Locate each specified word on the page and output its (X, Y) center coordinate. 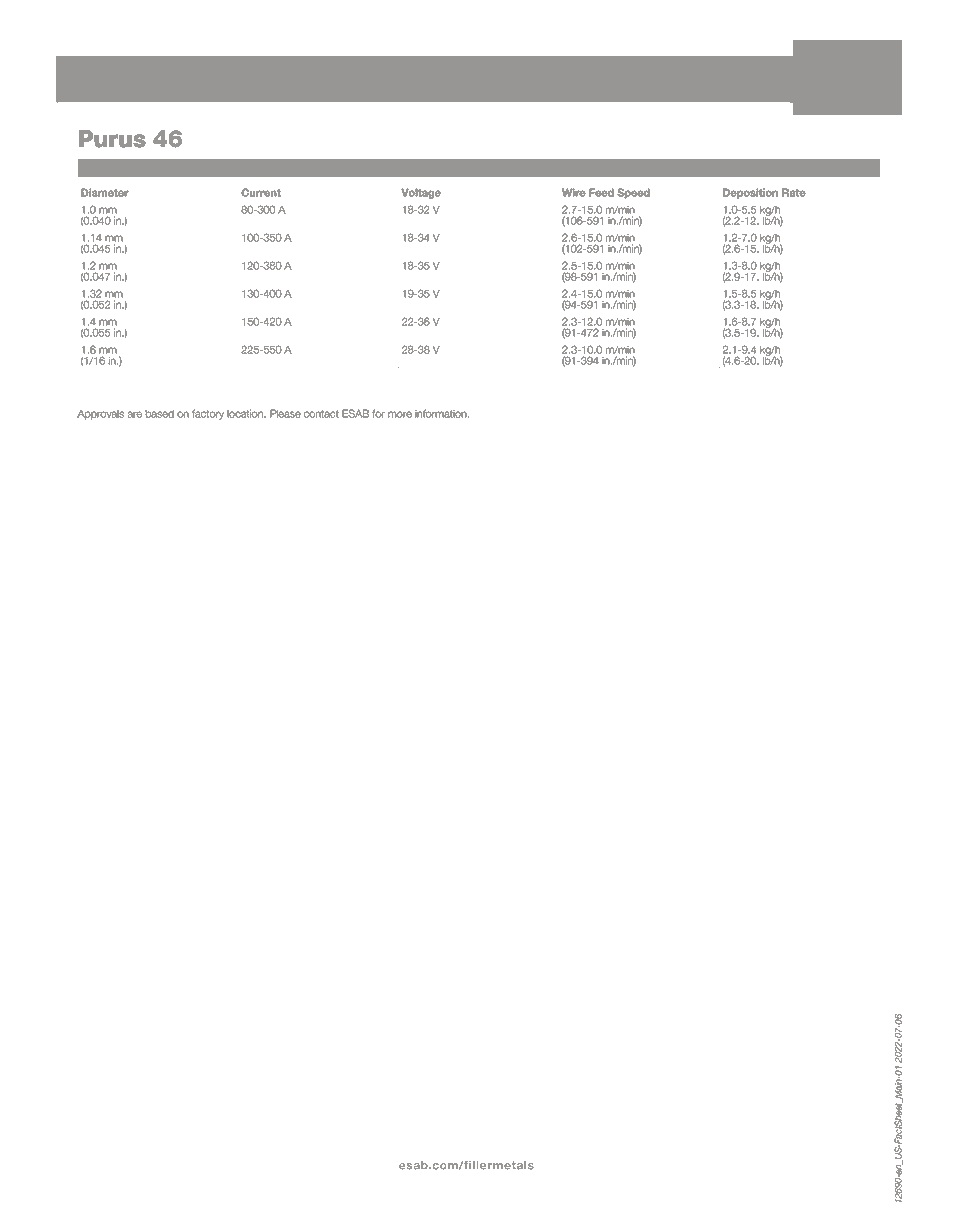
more (400, 414)
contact (321, 414)
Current (261, 192)
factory (208, 414)
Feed (601, 192)
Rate (794, 192)
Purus (112, 139)
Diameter (105, 192)
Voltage (421, 193)
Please (285, 413)
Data (162, 166)
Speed (633, 193)
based (159, 414)
